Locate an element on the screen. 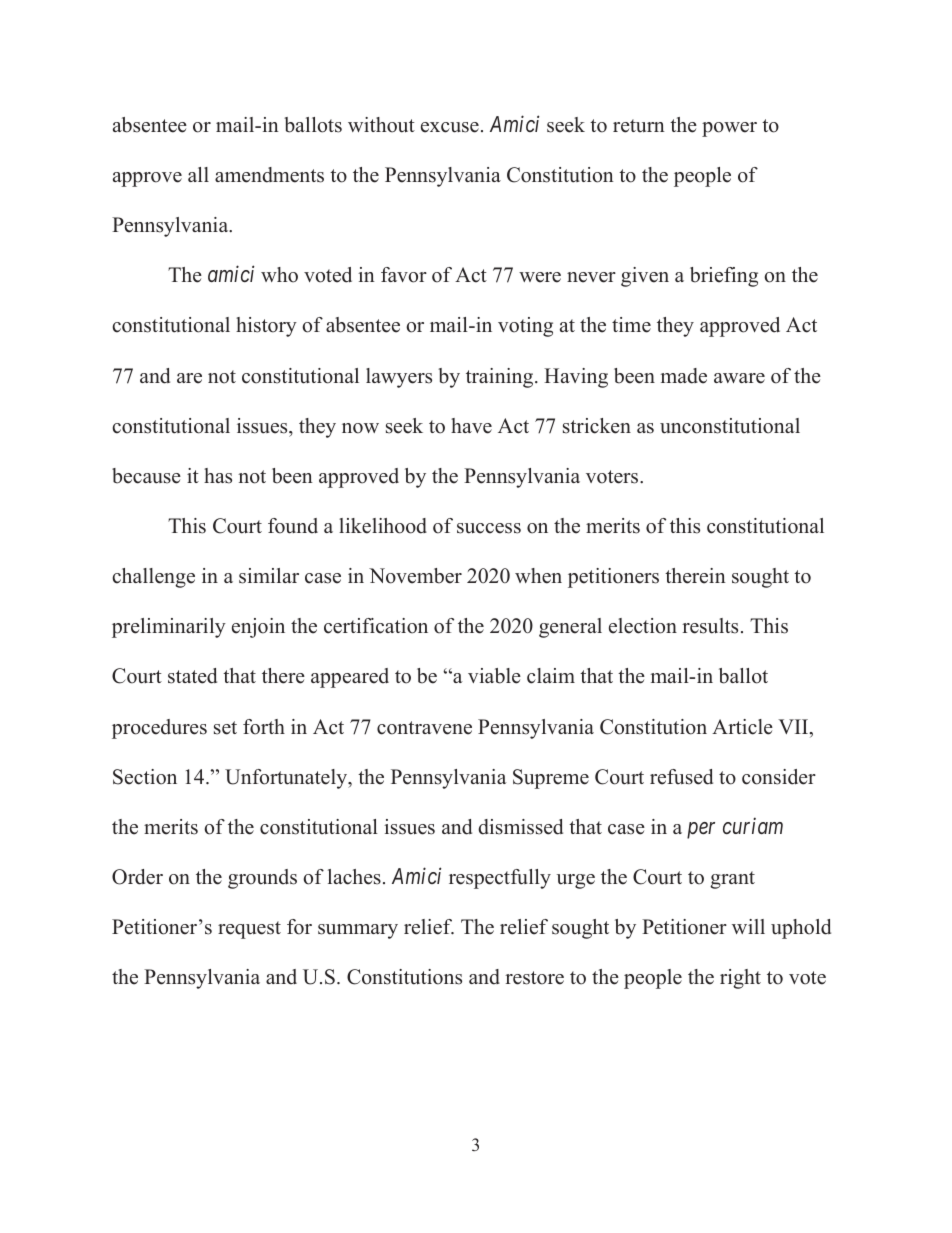 Image resolution: width=952 pixels, height=1233 pixels. aware is located at coordinates (739, 378).
